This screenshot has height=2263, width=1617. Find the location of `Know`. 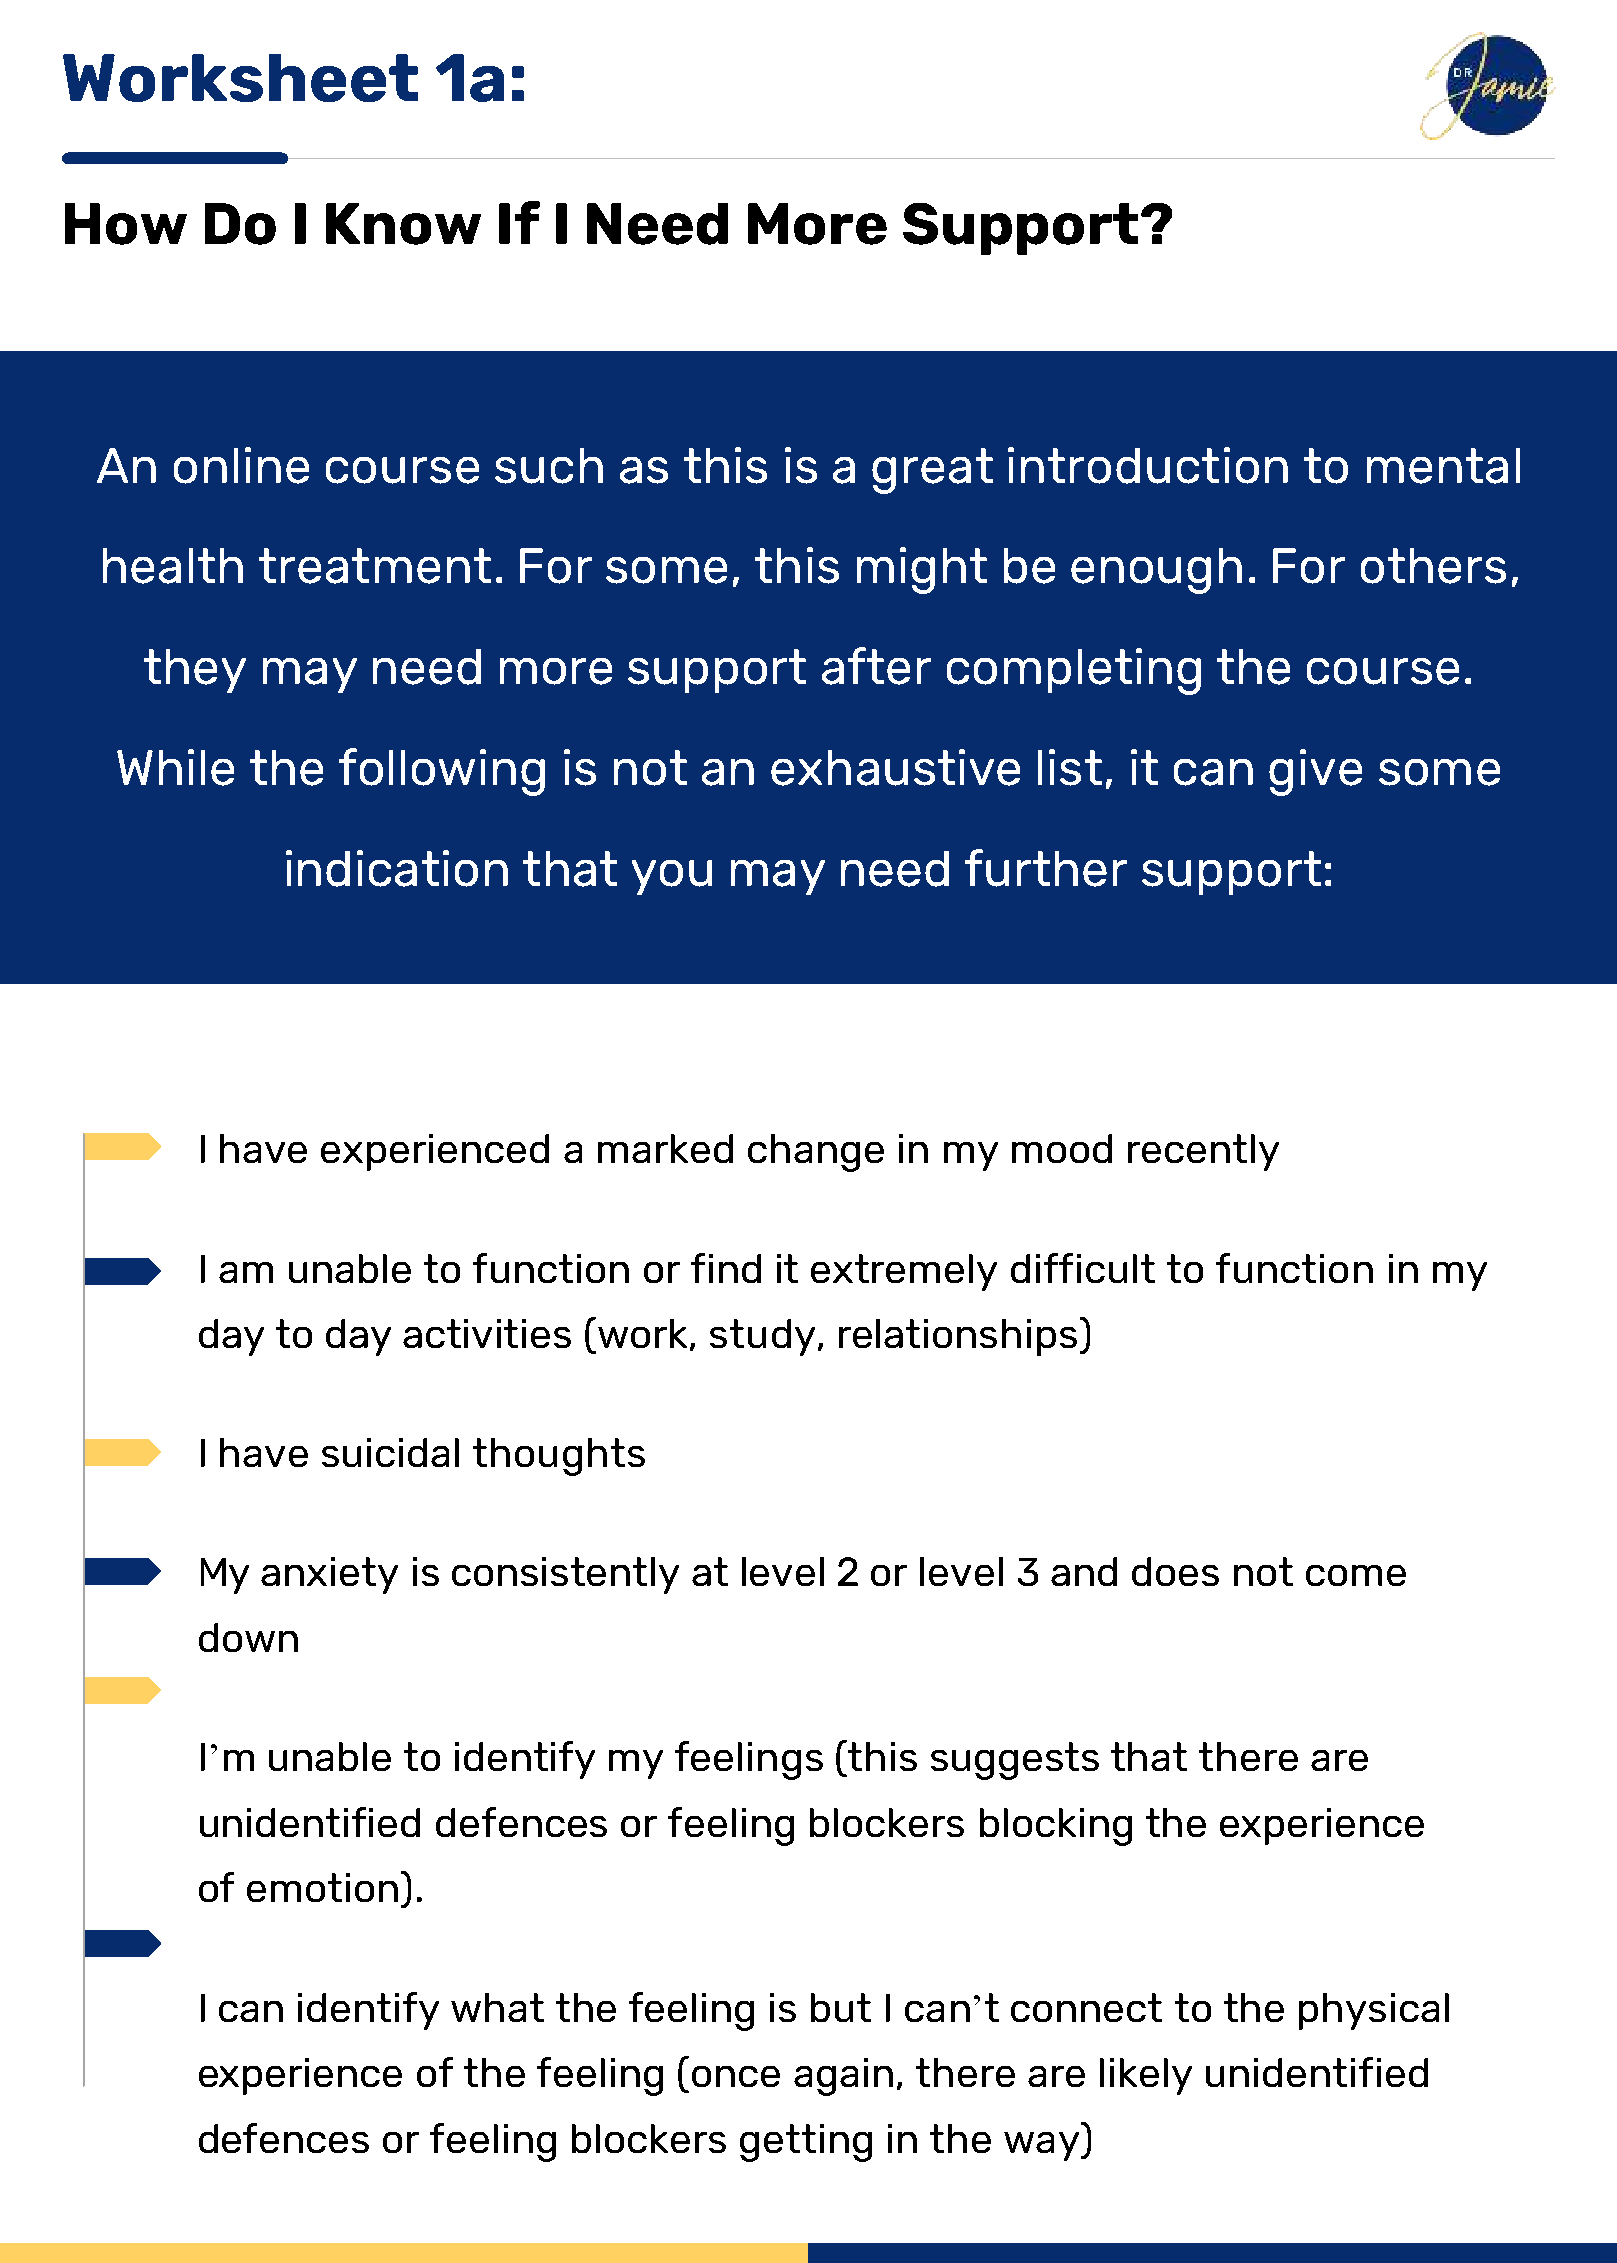

Know is located at coordinates (403, 224).
